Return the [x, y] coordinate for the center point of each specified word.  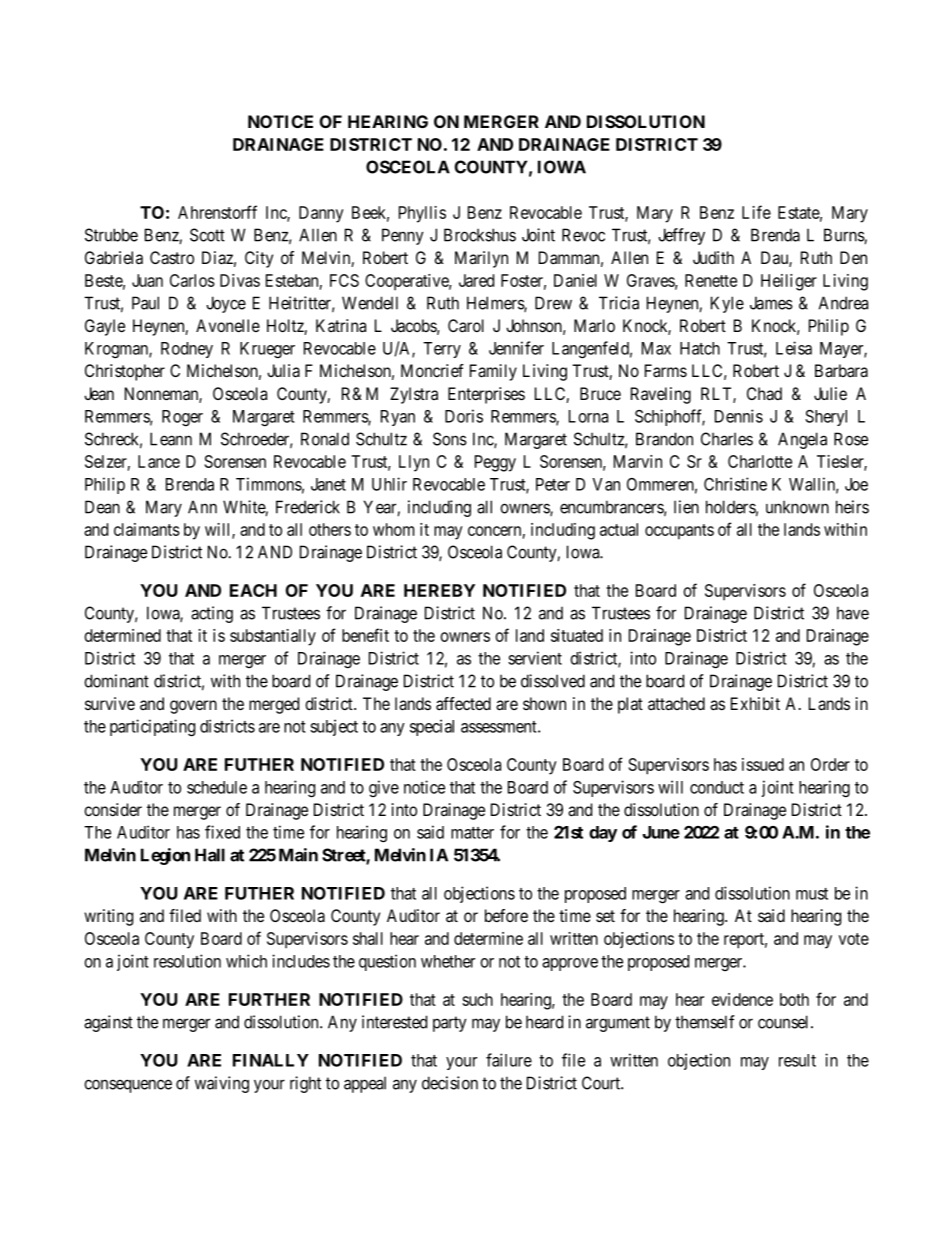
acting [212, 614]
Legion [165, 856]
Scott [207, 235]
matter [472, 833]
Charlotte [760, 461]
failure [509, 1060]
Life [756, 212]
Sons [450, 439]
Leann [171, 439]
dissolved [553, 681]
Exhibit [755, 703]
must [812, 894]
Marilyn [481, 259]
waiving [222, 1084]
